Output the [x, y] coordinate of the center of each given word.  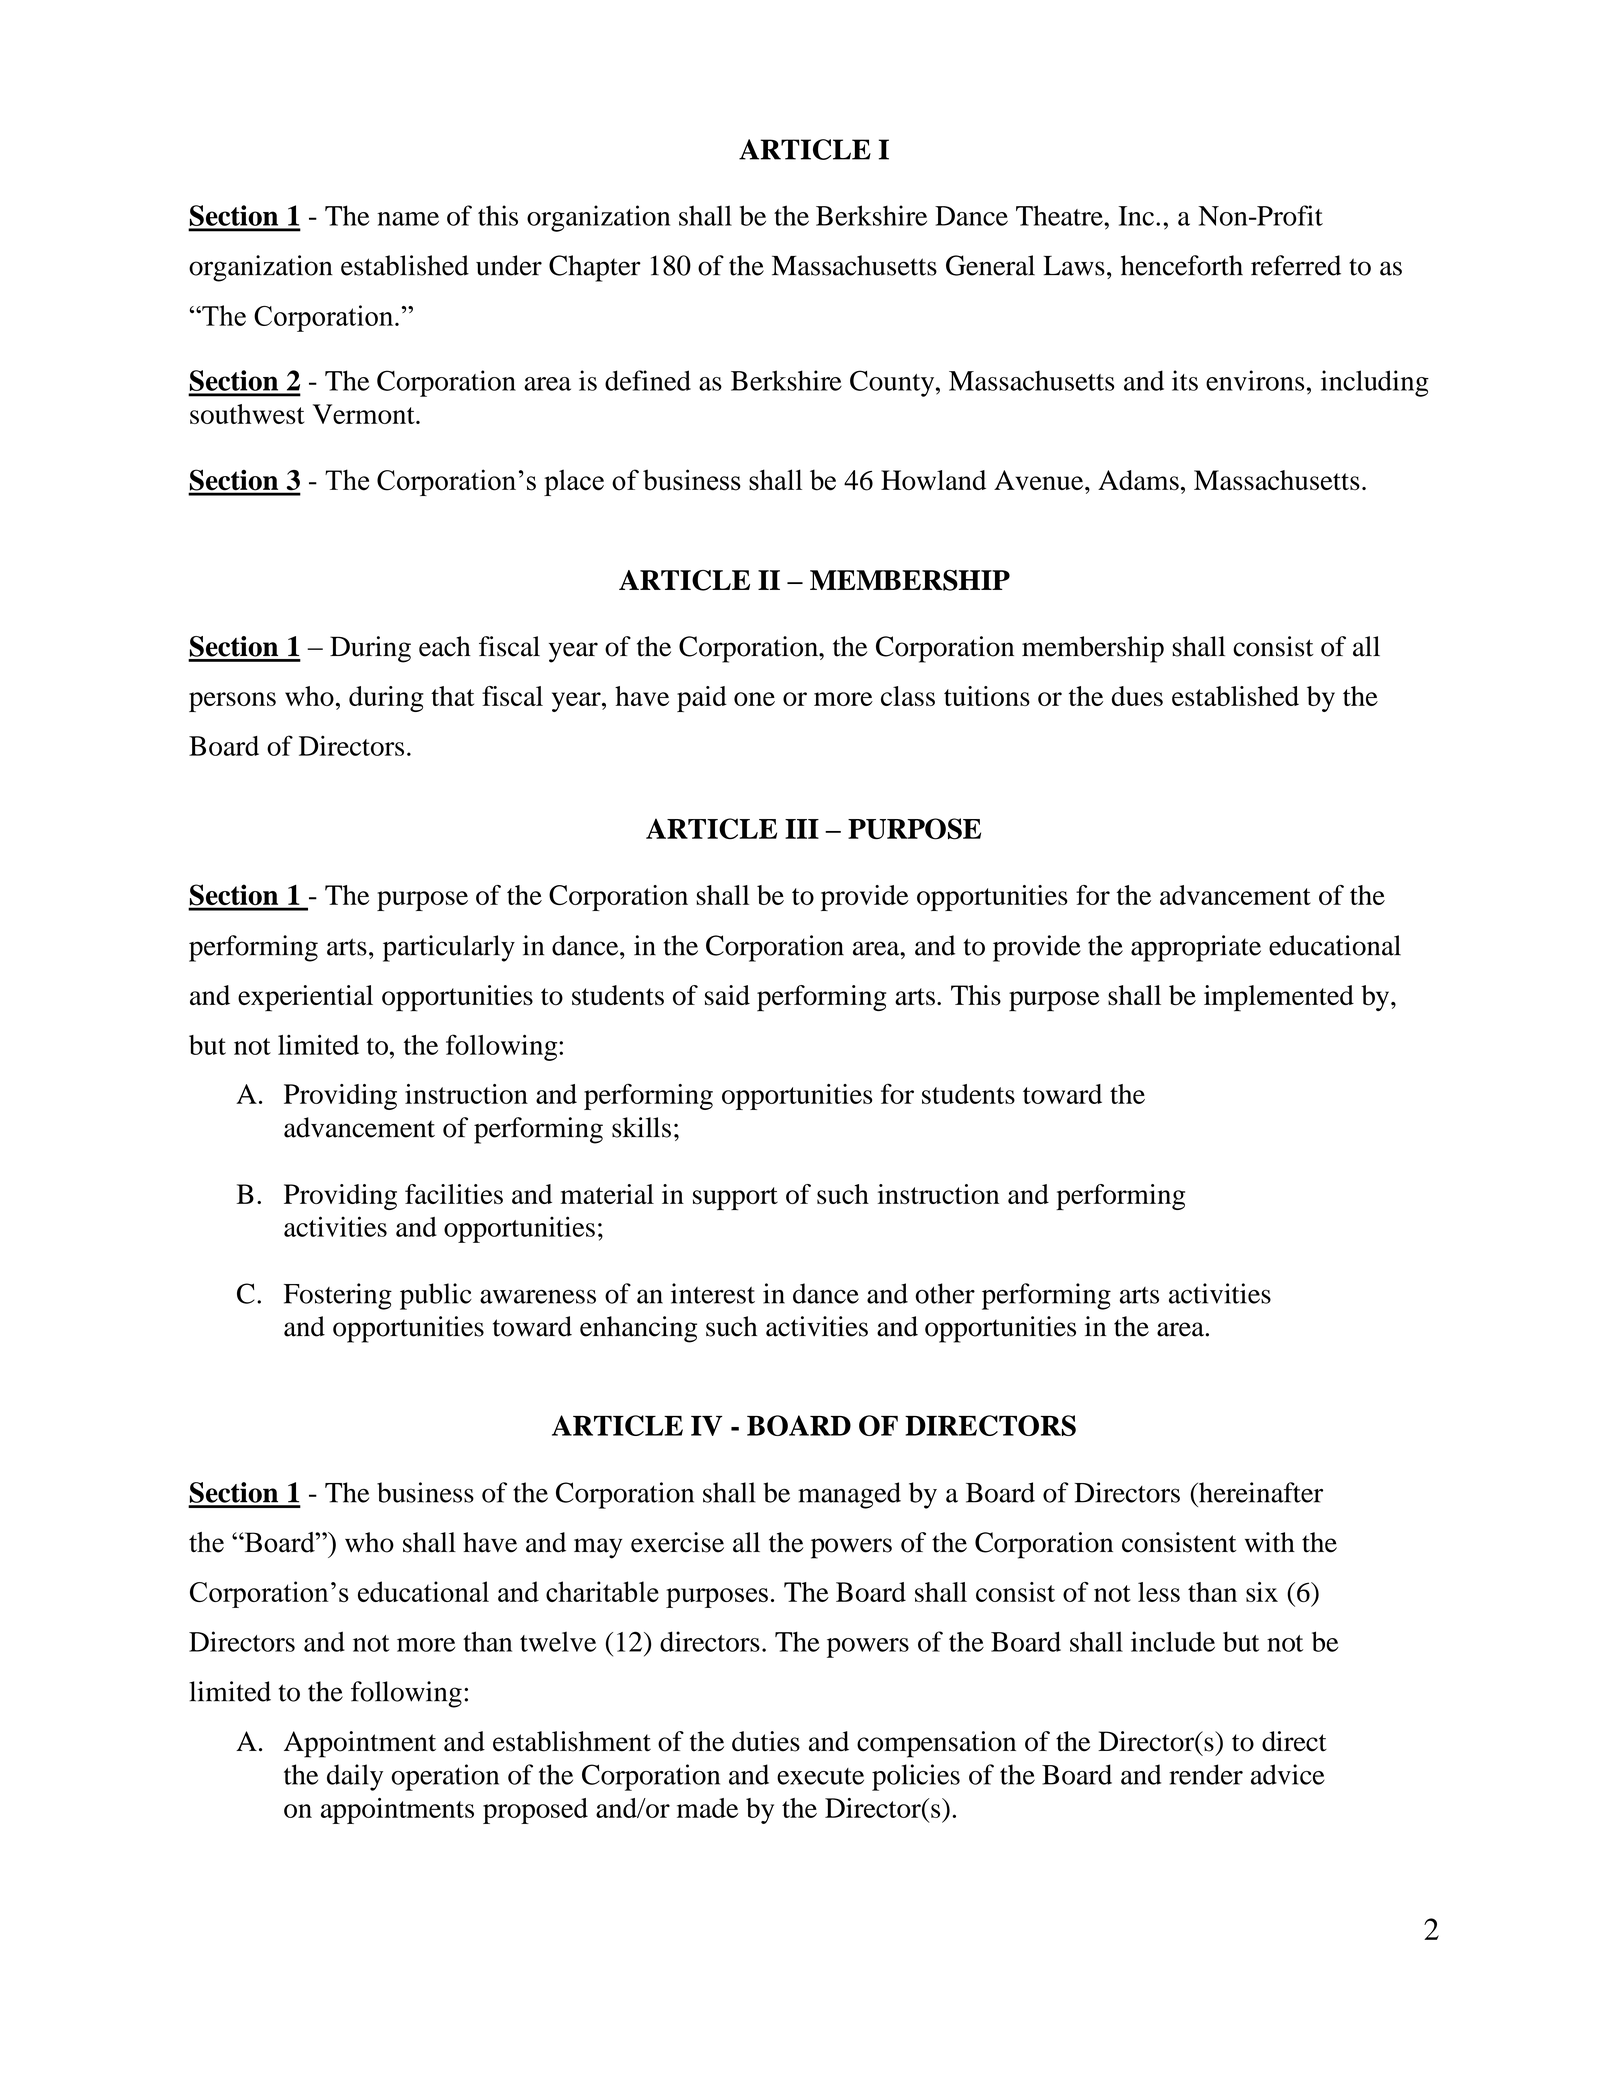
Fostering [338, 1296]
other [945, 1293]
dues [1137, 696]
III [802, 829]
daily [355, 1777]
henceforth [1182, 265]
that [452, 696]
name [408, 219]
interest [713, 1293]
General [990, 265]
